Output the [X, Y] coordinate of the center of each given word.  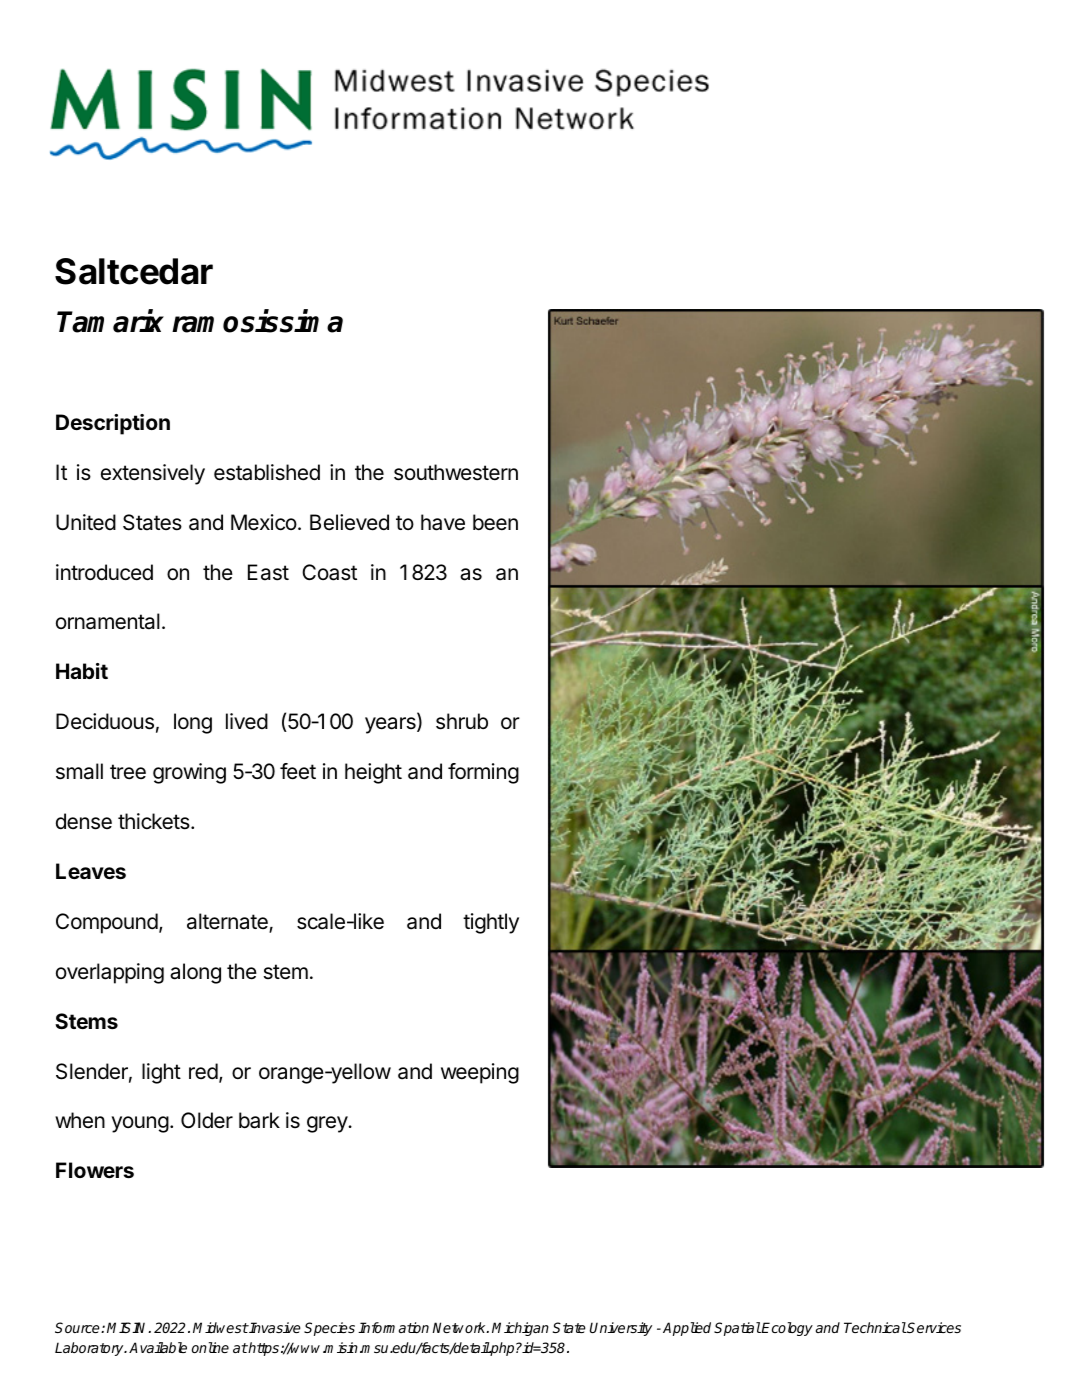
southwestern [456, 472]
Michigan [520, 1329]
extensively [153, 474]
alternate [228, 922]
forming [483, 773]
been [495, 522]
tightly [491, 923]
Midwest [221, 1327]
